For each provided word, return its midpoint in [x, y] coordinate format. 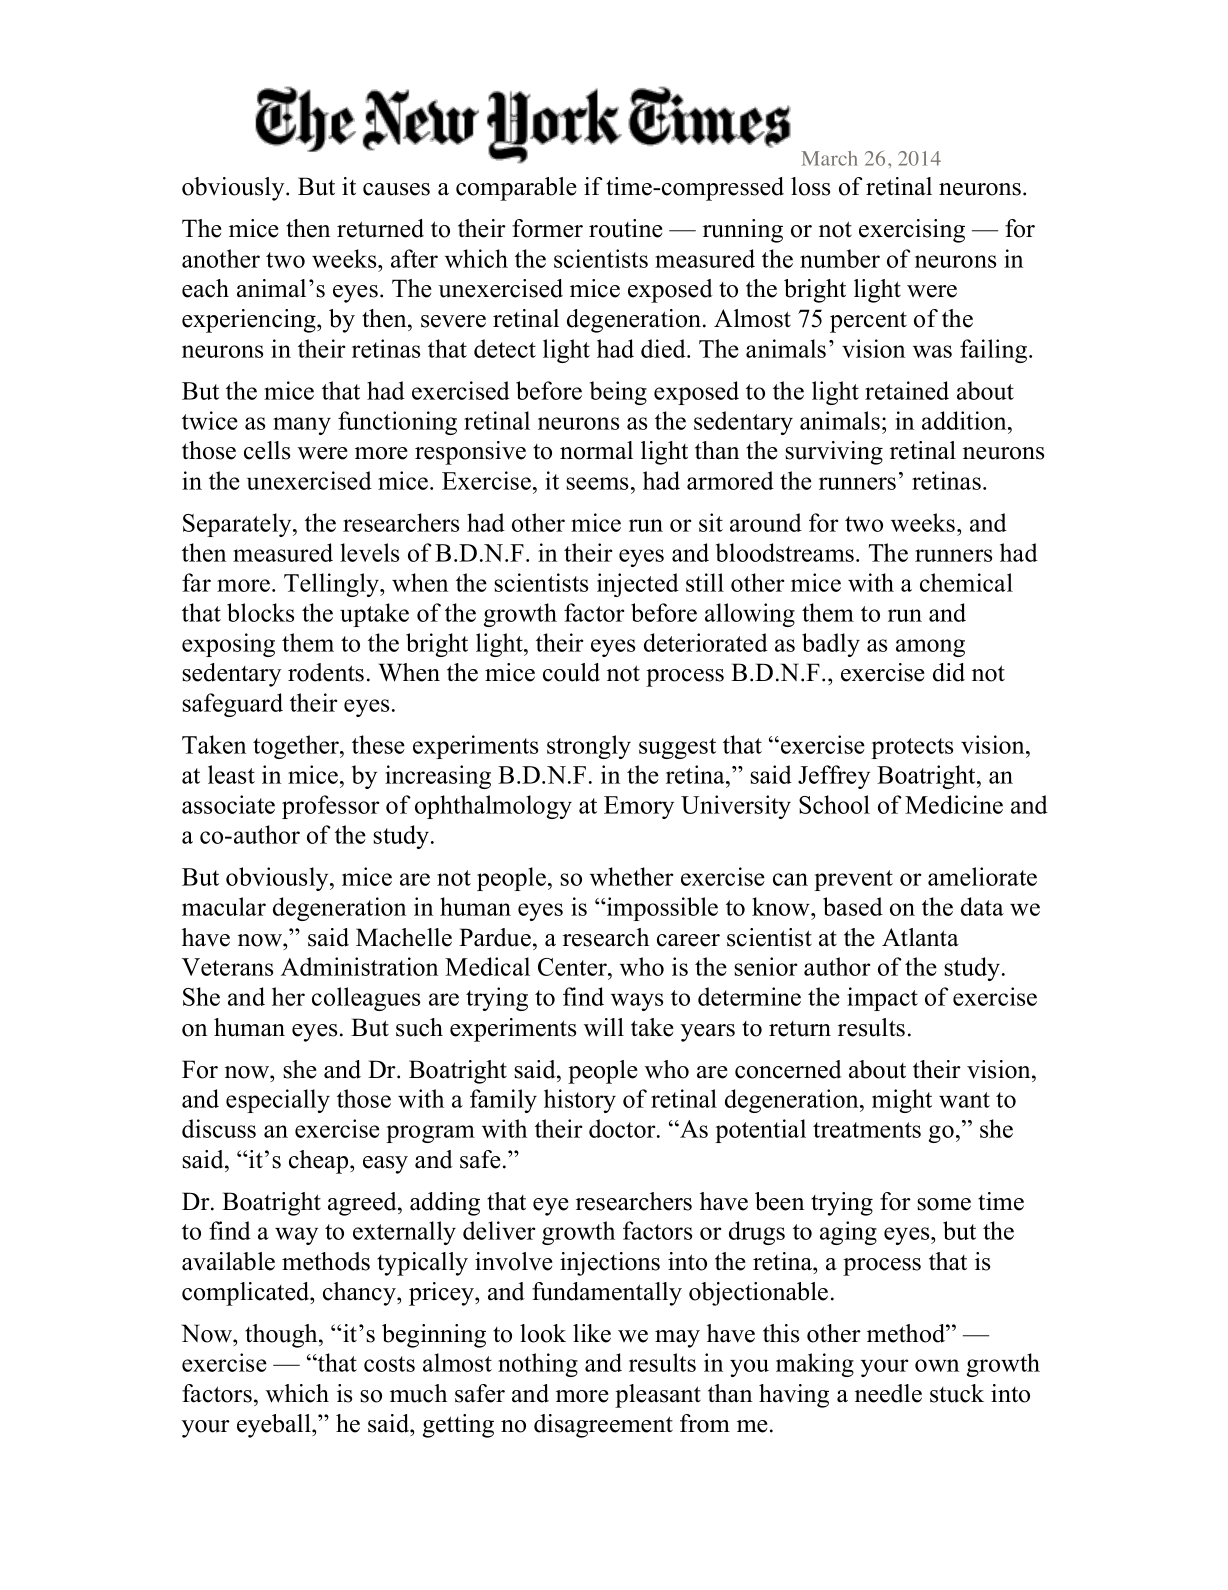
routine [626, 228]
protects [912, 748]
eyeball [275, 1426]
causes [396, 189]
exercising [912, 231]
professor [330, 807]
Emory [639, 807]
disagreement [603, 1426]
